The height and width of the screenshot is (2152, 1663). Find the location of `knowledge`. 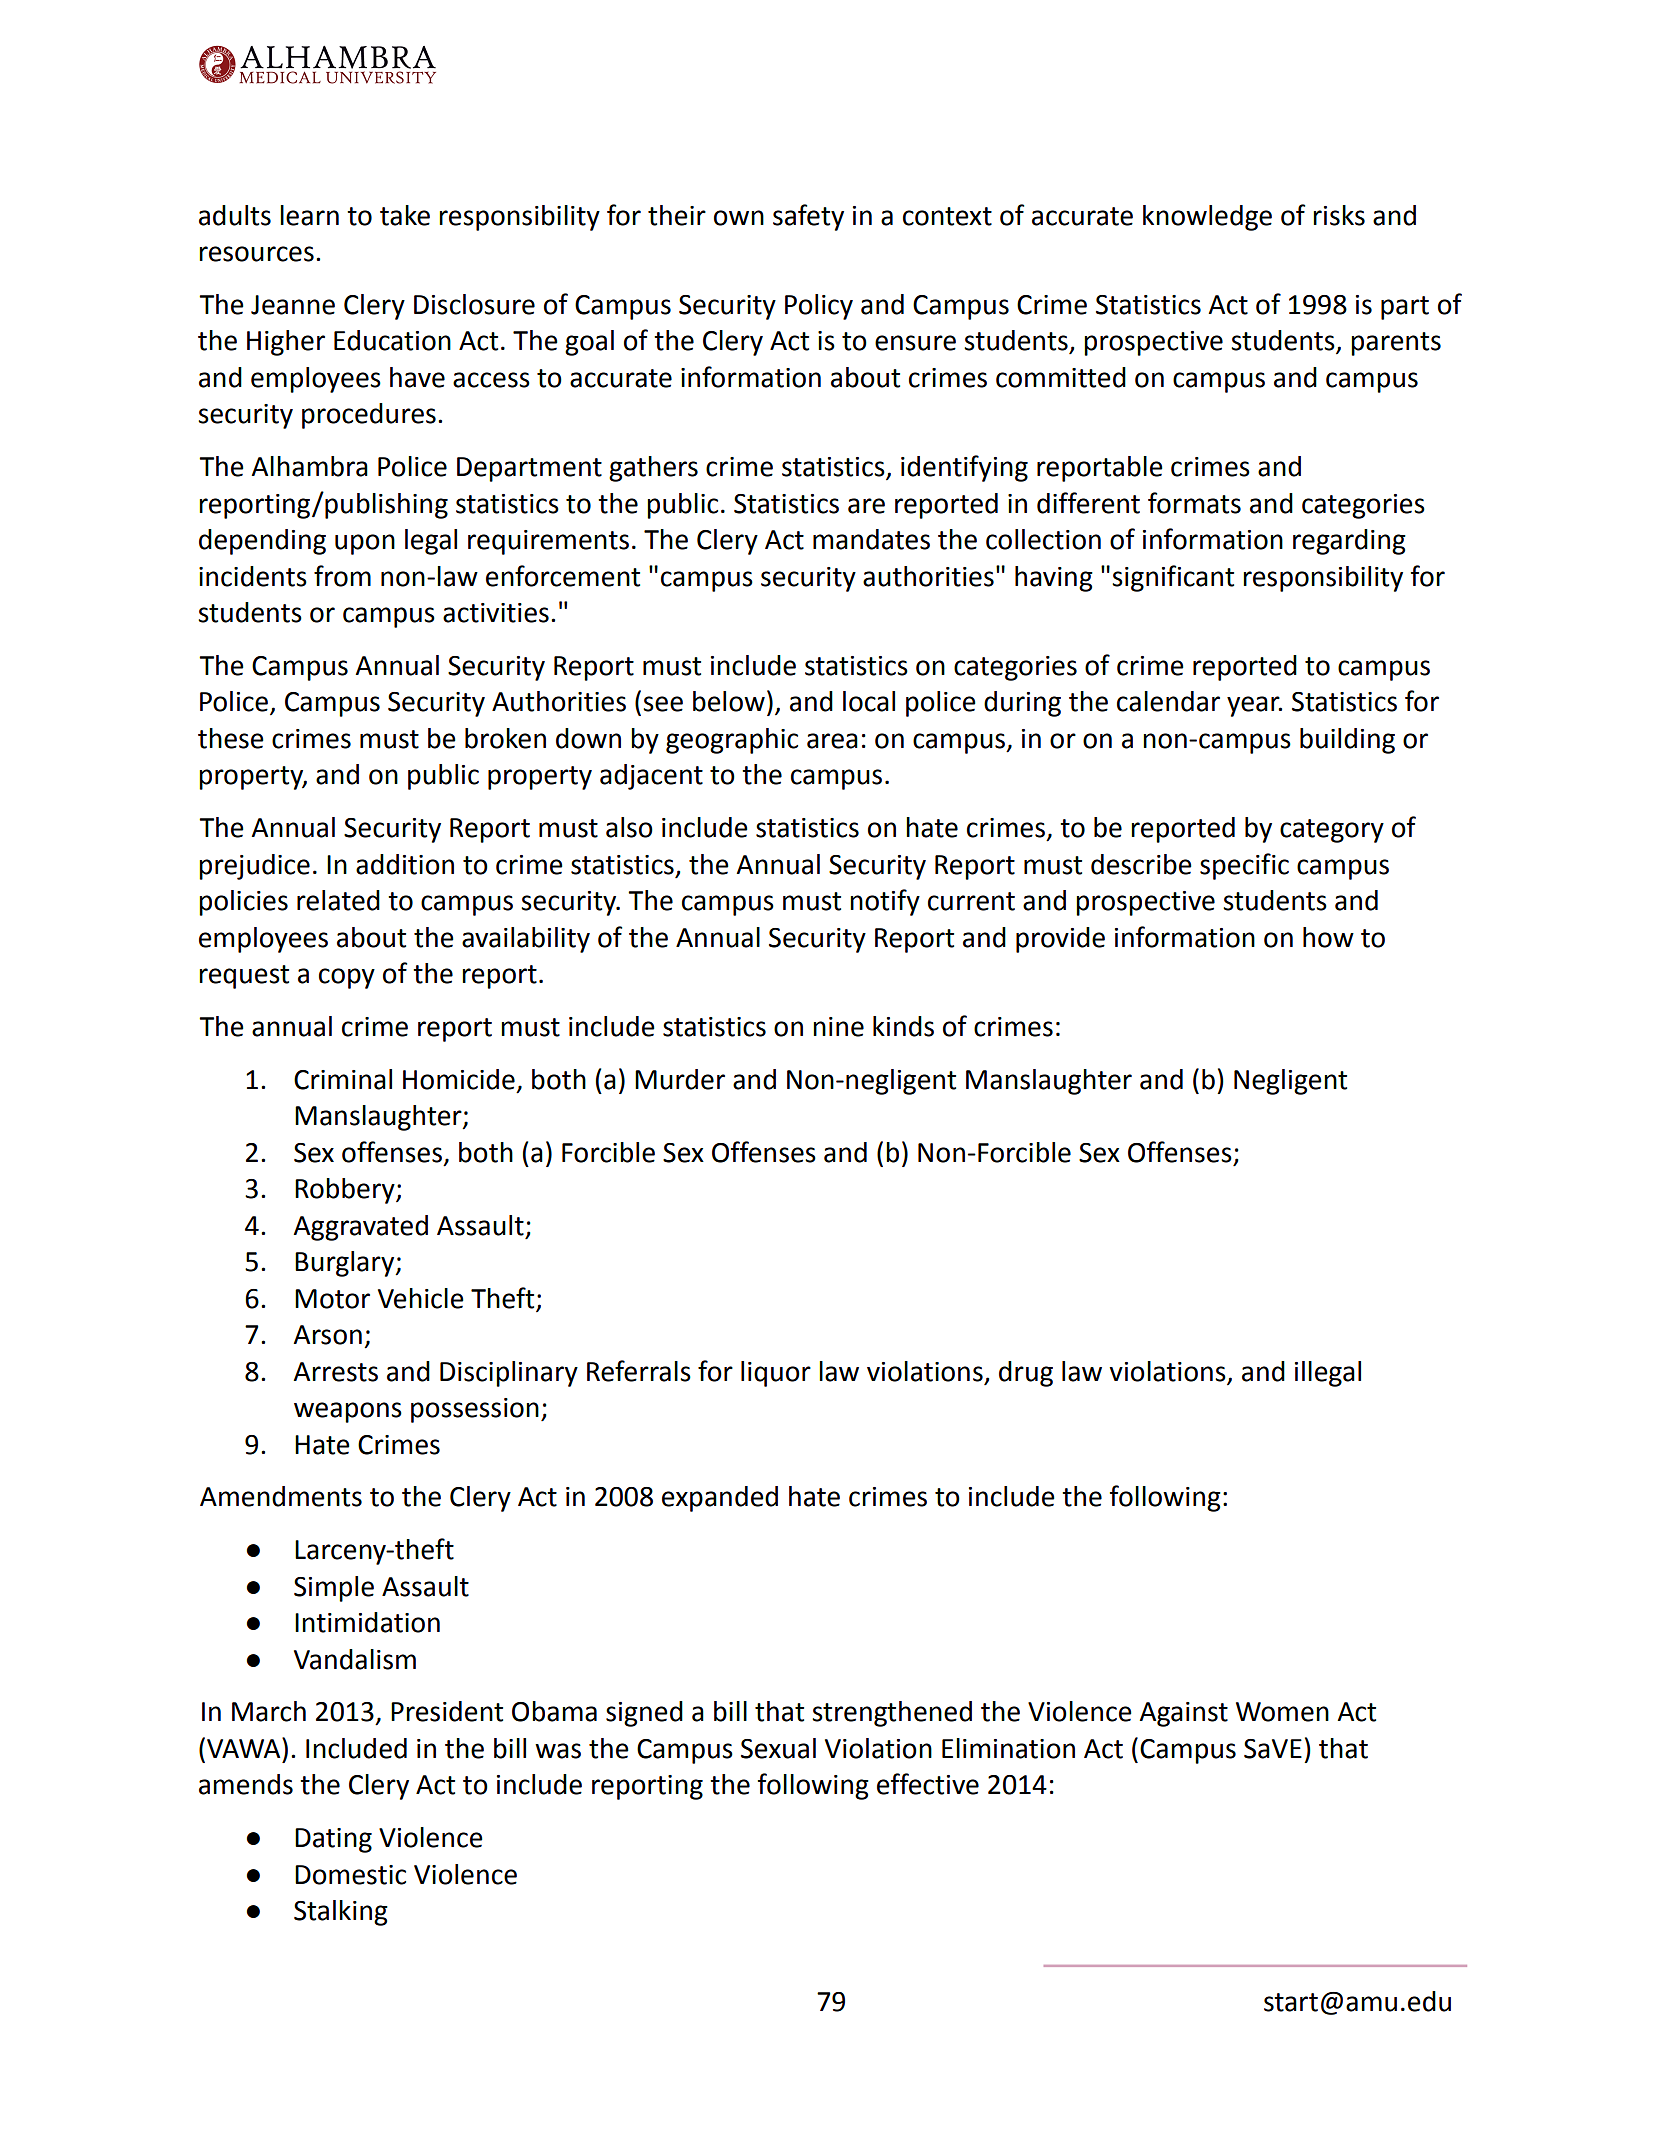

knowledge is located at coordinates (1207, 218).
